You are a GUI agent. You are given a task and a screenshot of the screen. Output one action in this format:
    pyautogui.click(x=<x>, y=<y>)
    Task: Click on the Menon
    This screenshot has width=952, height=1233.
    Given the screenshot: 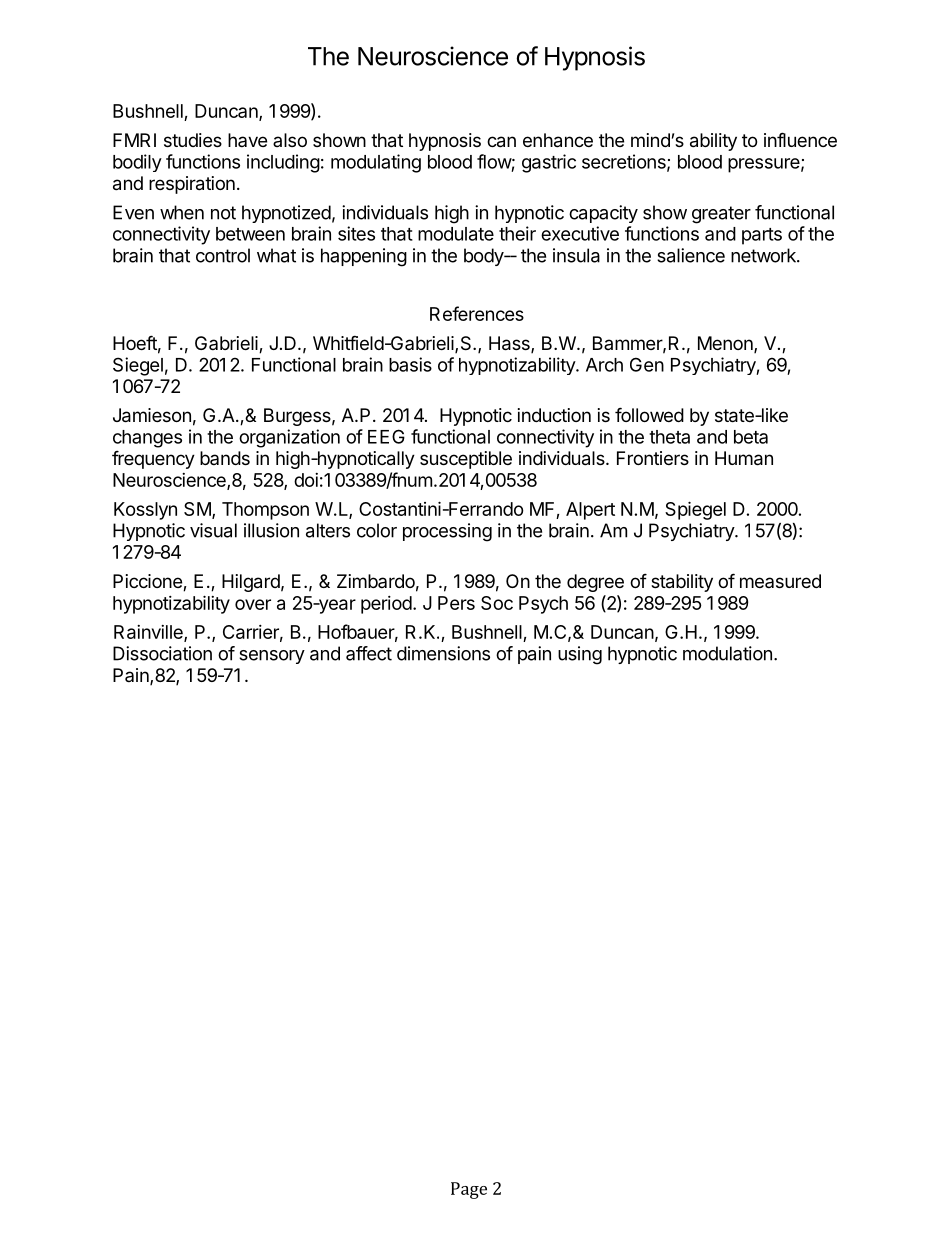 What is the action you would take?
    pyautogui.click(x=726, y=344)
